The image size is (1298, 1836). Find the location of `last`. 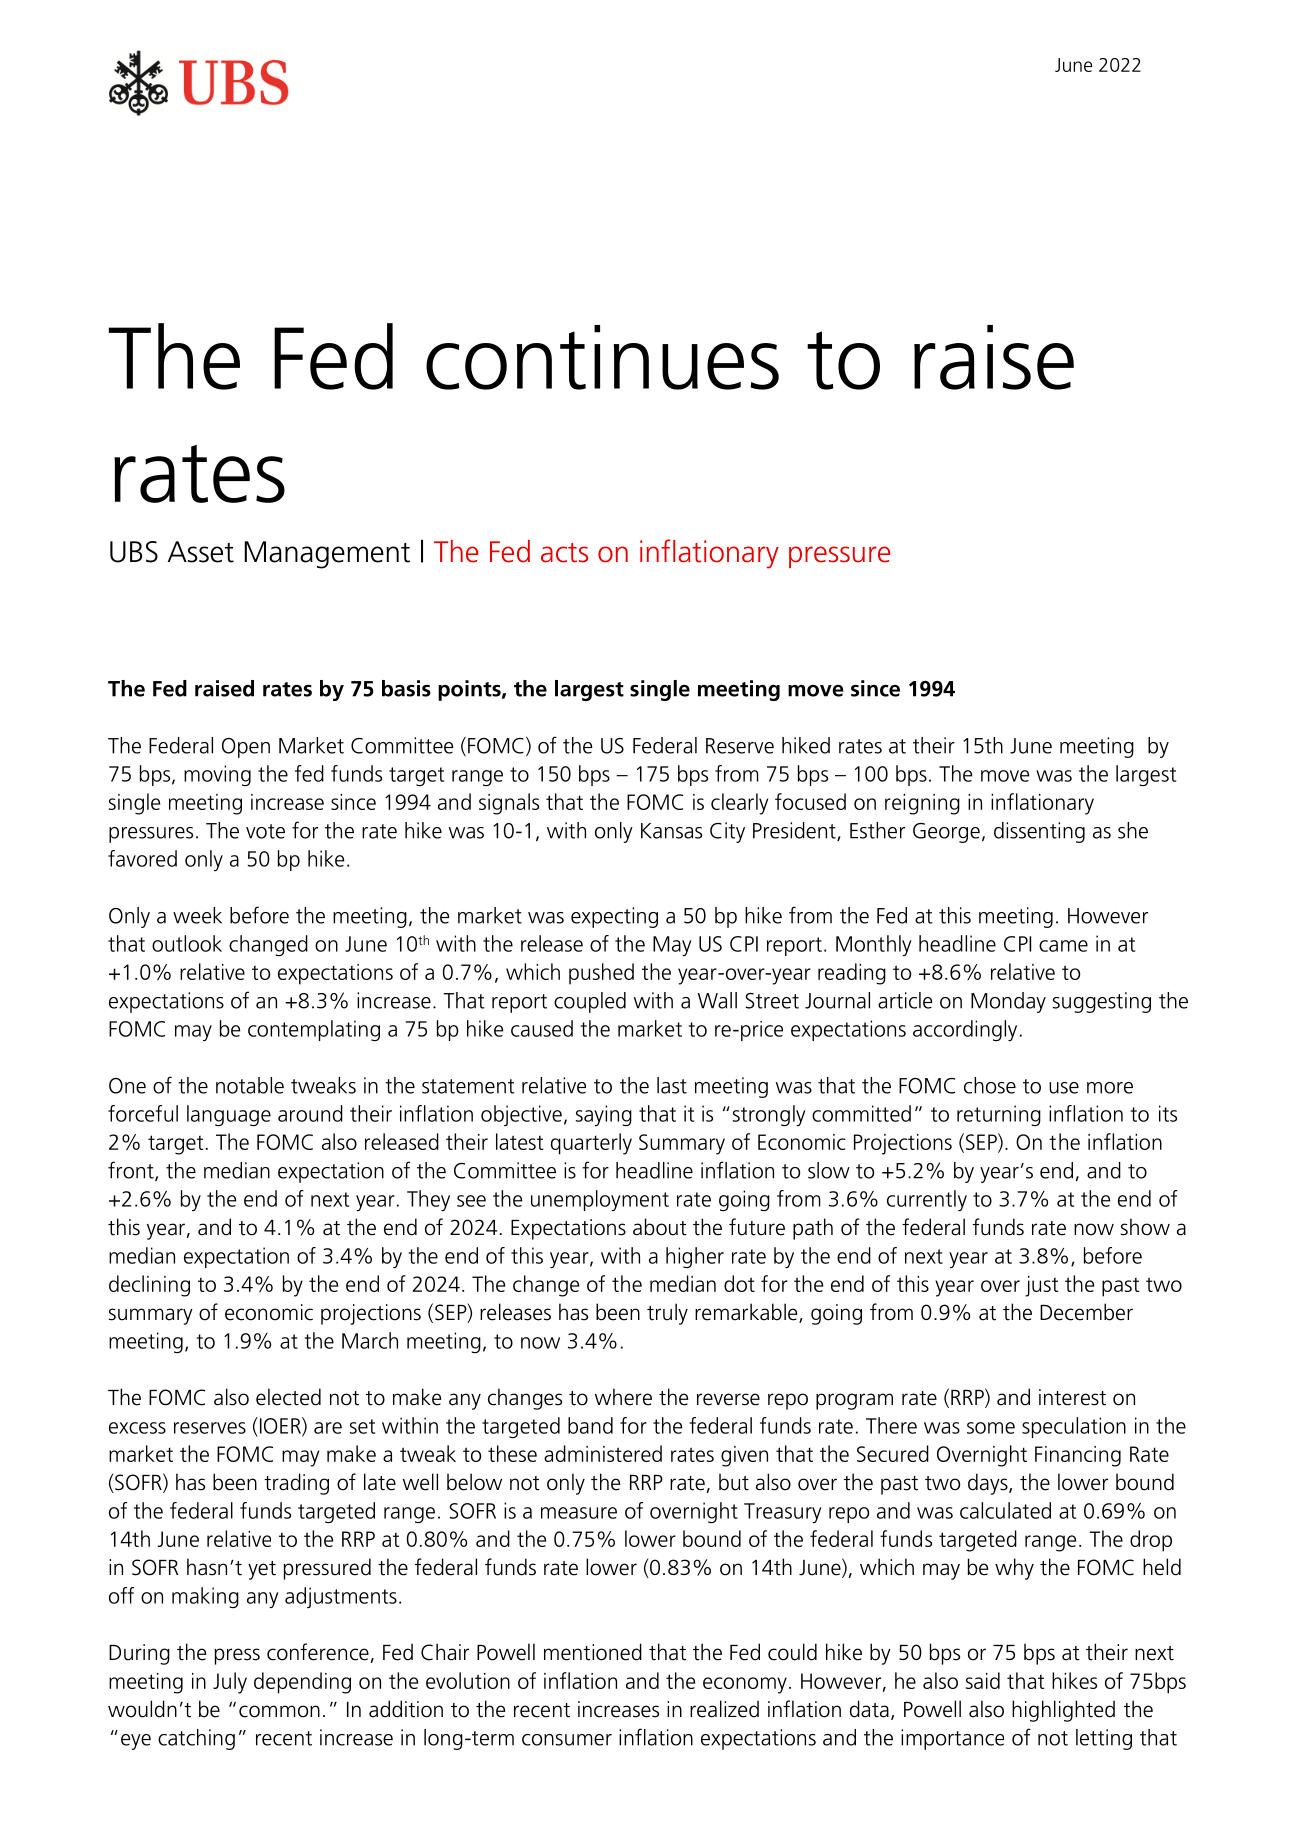

last is located at coordinates (672, 1085).
